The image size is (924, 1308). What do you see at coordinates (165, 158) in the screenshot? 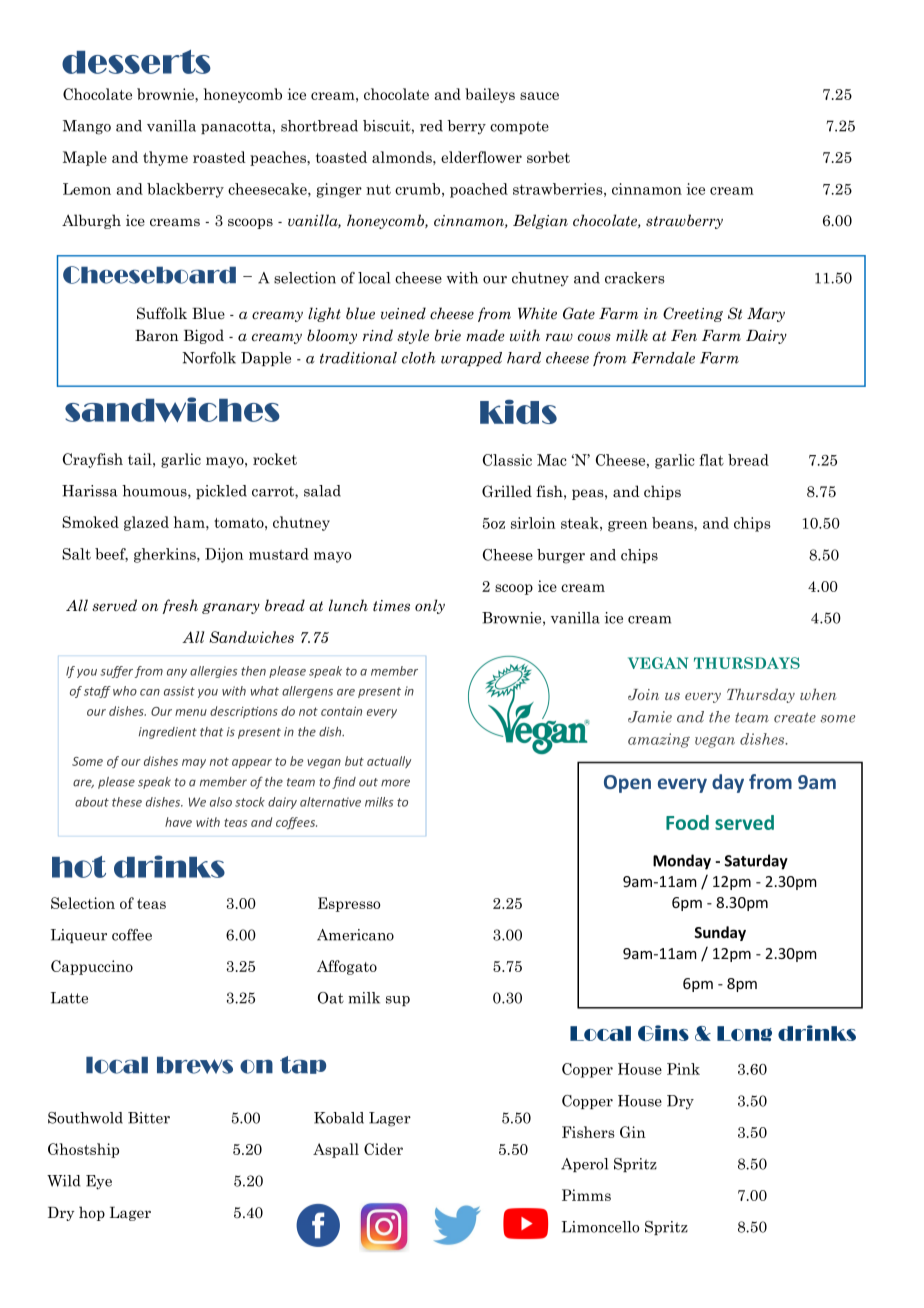
I see `thyme` at bounding box center [165, 158].
